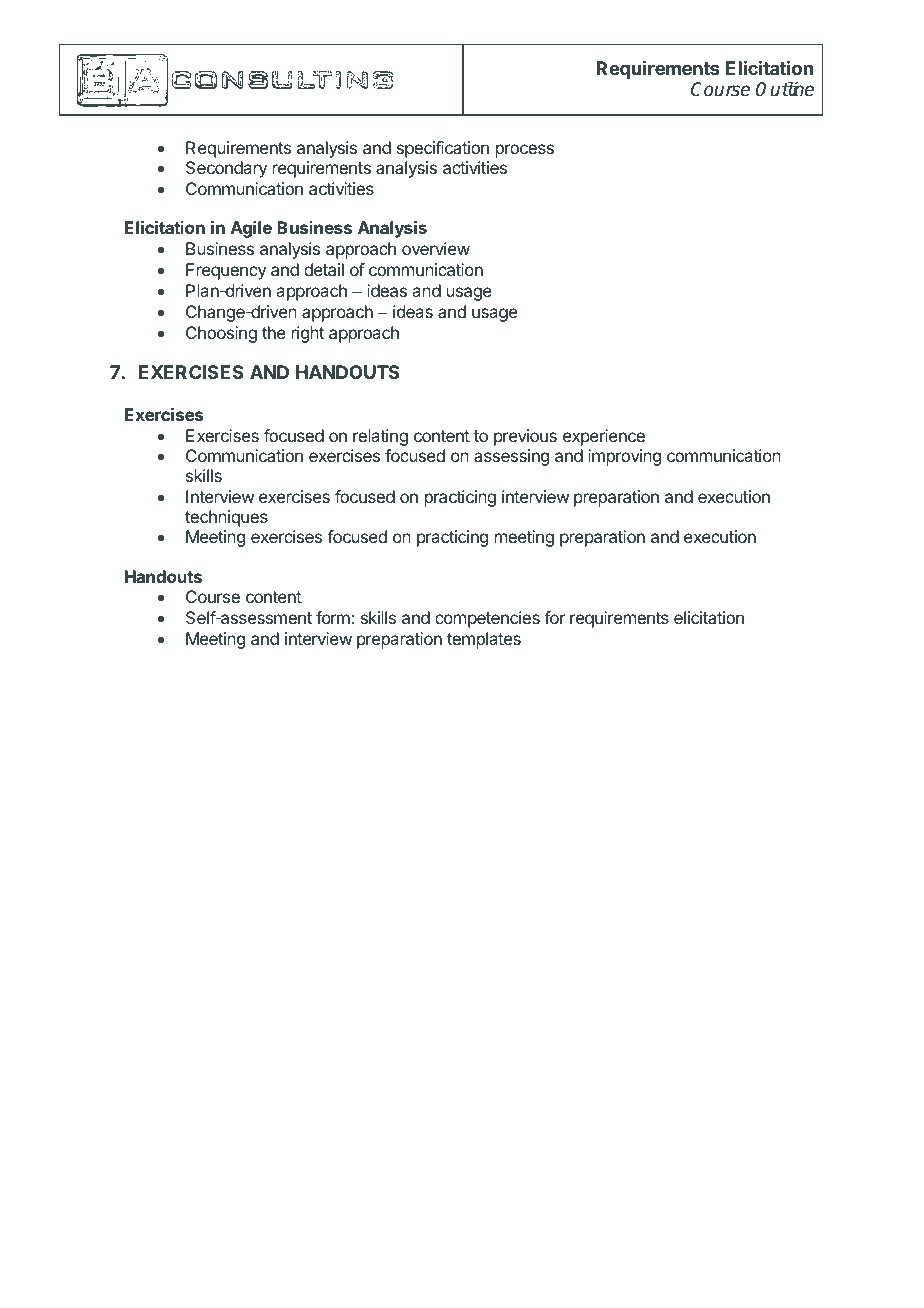 Image resolution: width=924 pixels, height=1308 pixels. I want to click on process, so click(525, 151).
